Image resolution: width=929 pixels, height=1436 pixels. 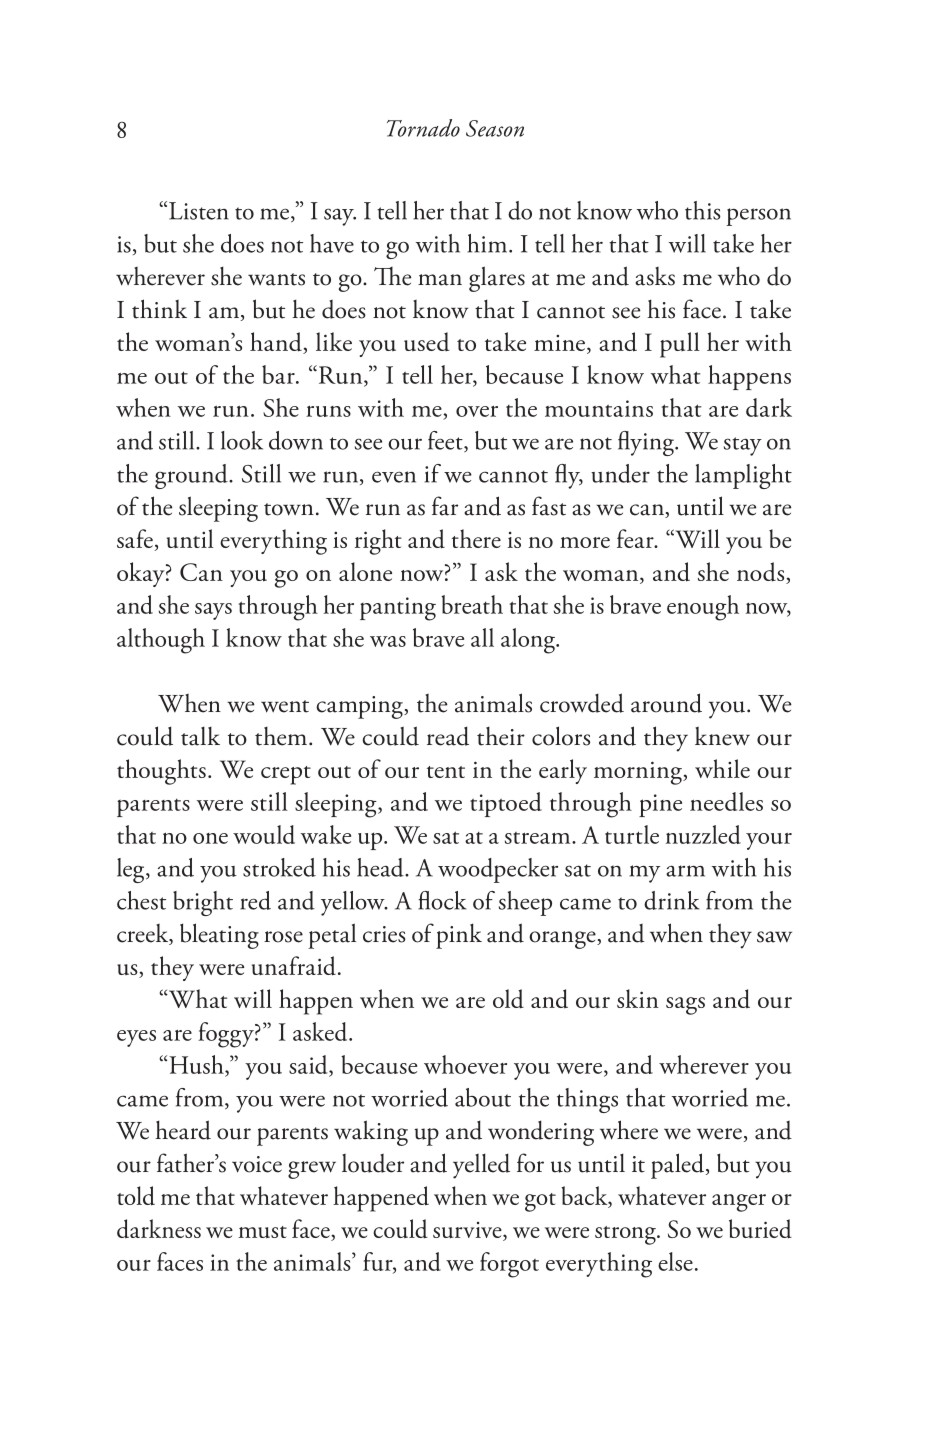 I want to click on survive, so click(x=468, y=1231).
